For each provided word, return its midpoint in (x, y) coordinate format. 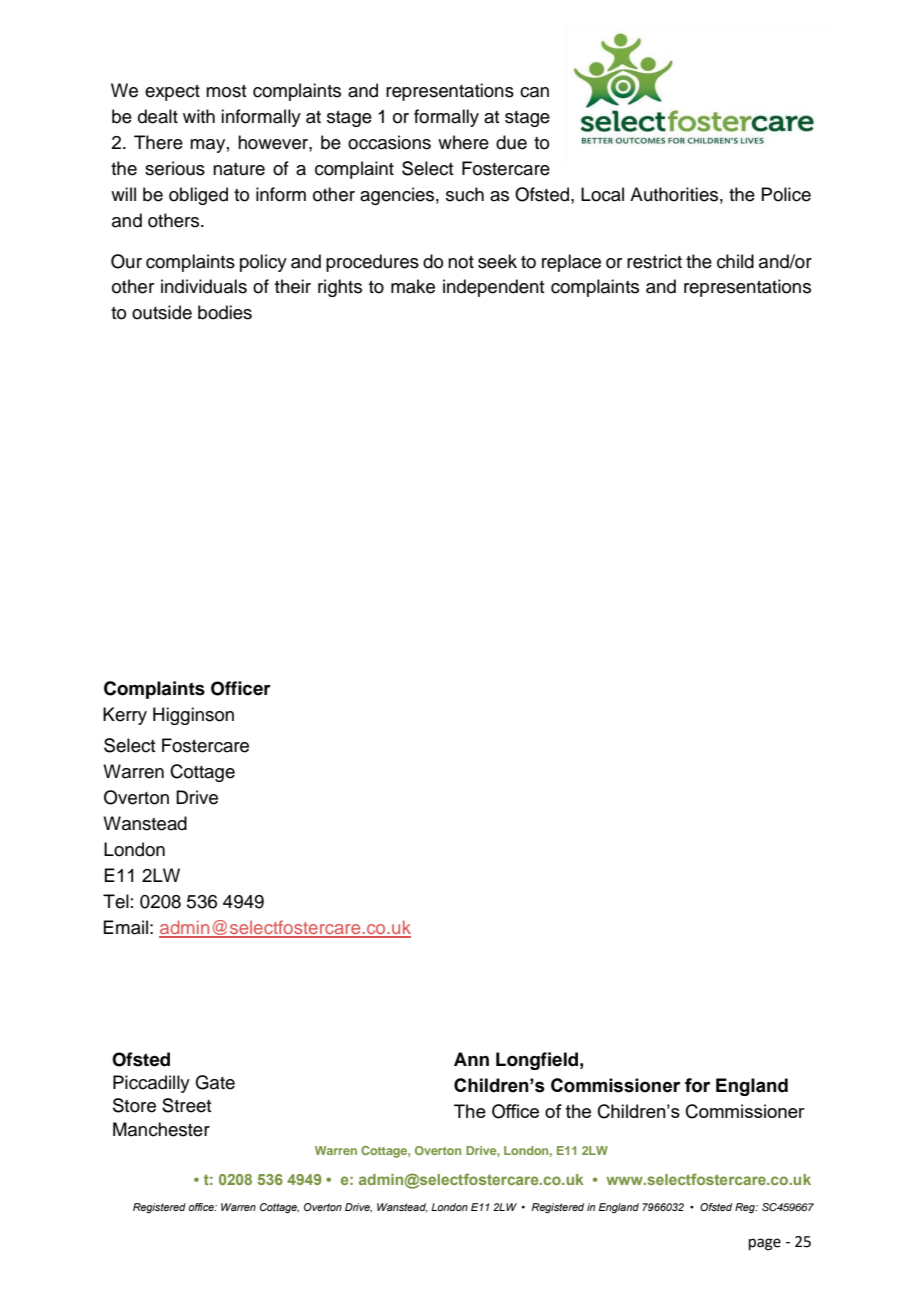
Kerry (125, 716)
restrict (654, 261)
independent (493, 288)
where (463, 142)
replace (571, 263)
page (765, 1244)
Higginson (193, 716)
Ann (471, 1059)
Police (786, 194)
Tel (116, 901)
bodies (225, 312)
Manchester (161, 1129)
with (199, 116)
